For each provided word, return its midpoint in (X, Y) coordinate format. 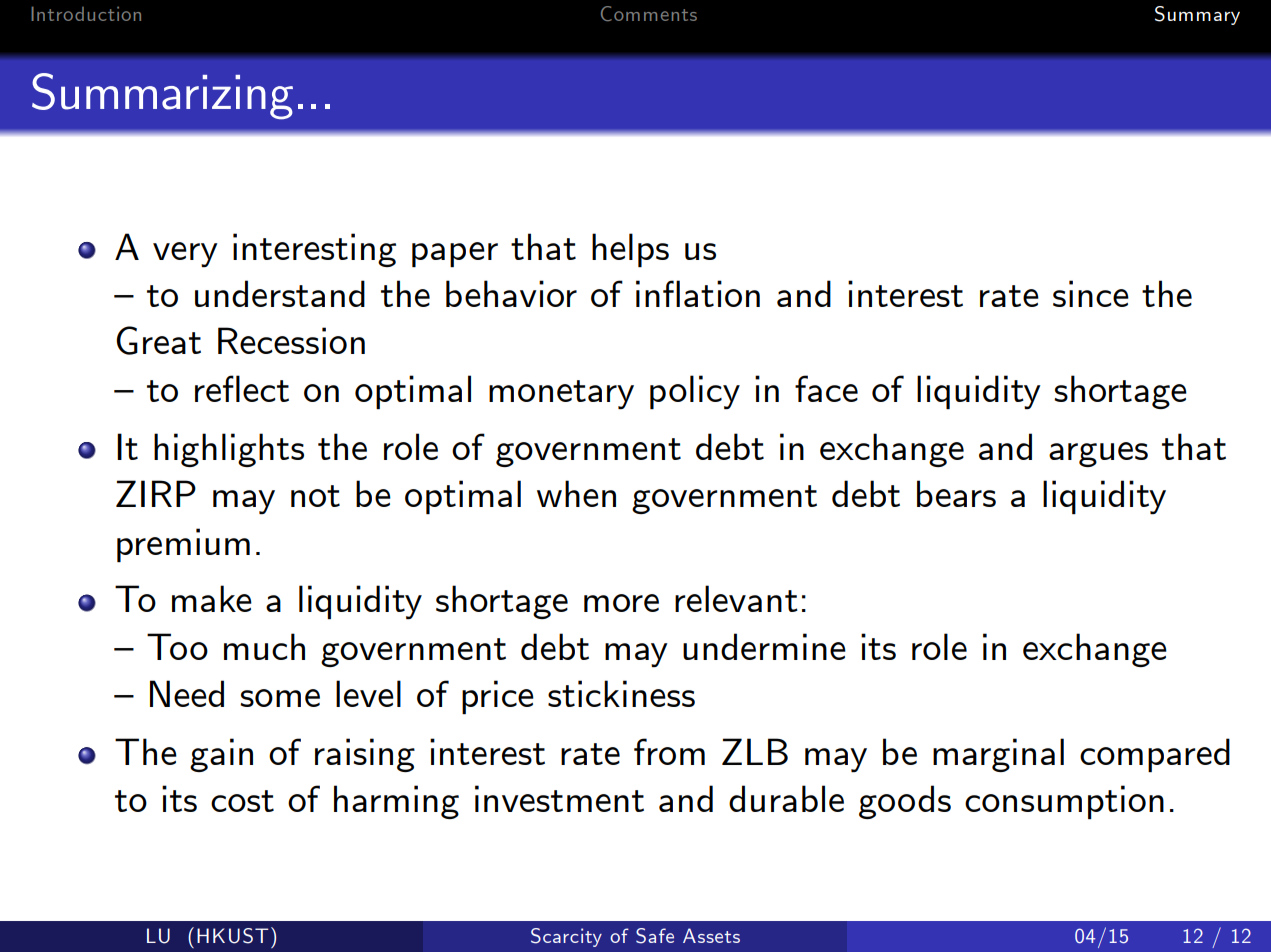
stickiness (621, 693)
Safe (655, 936)
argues (1098, 454)
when (576, 493)
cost (242, 801)
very (185, 254)
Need (187, 693)
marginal (998, 755)
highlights (229, 450)
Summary (1197, 15)
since (1091, 293)
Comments (649, 13)
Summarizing (162, 96)
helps (630, 250)
